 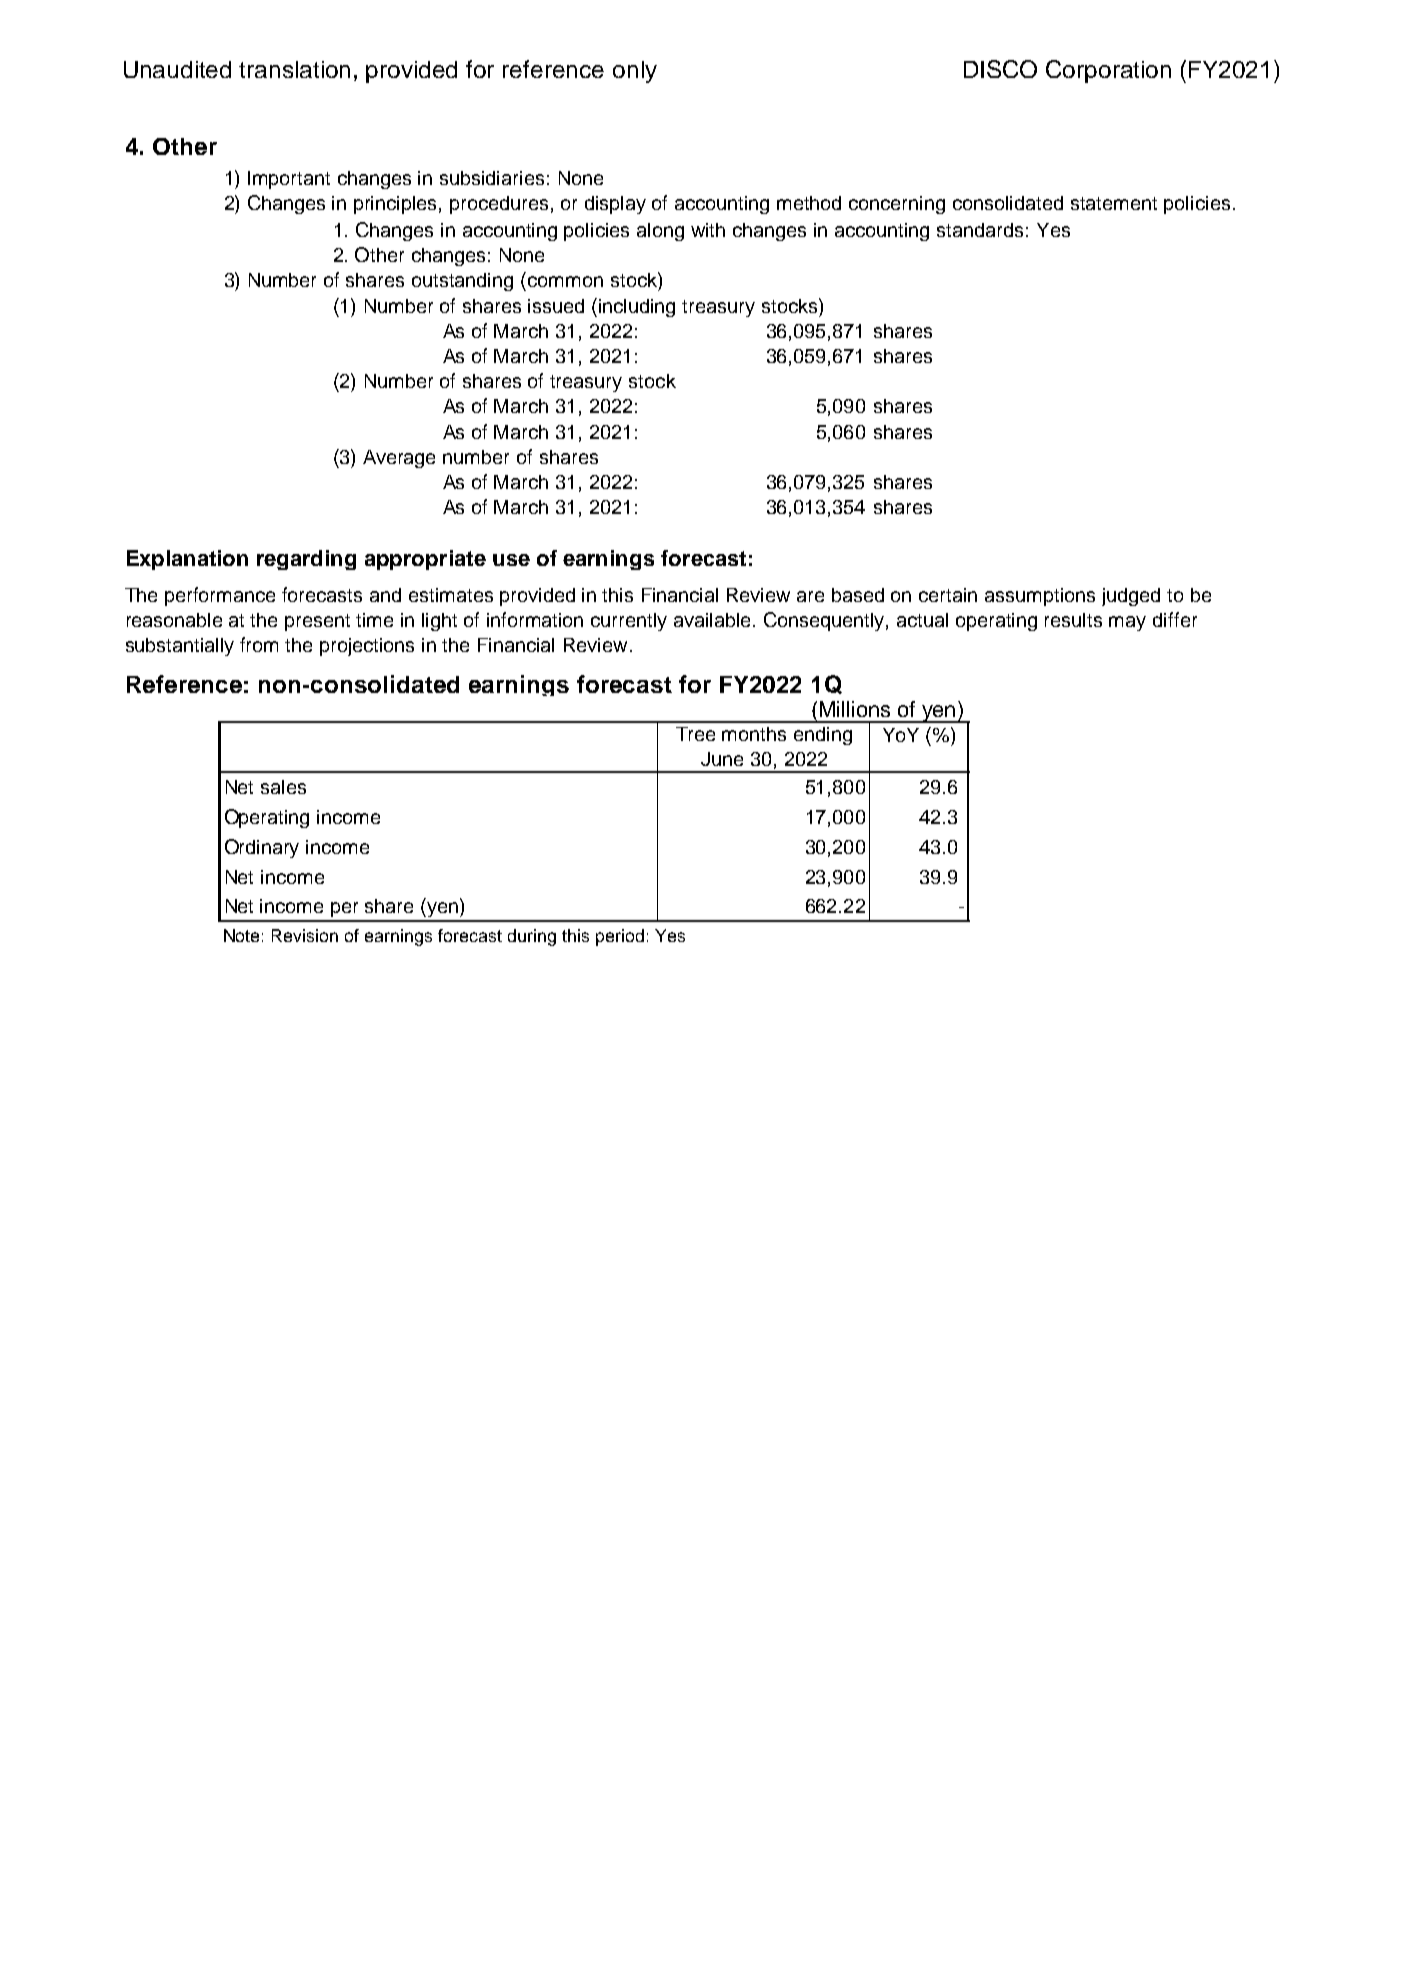 I want to click on including, so click(x=637, y=308).
